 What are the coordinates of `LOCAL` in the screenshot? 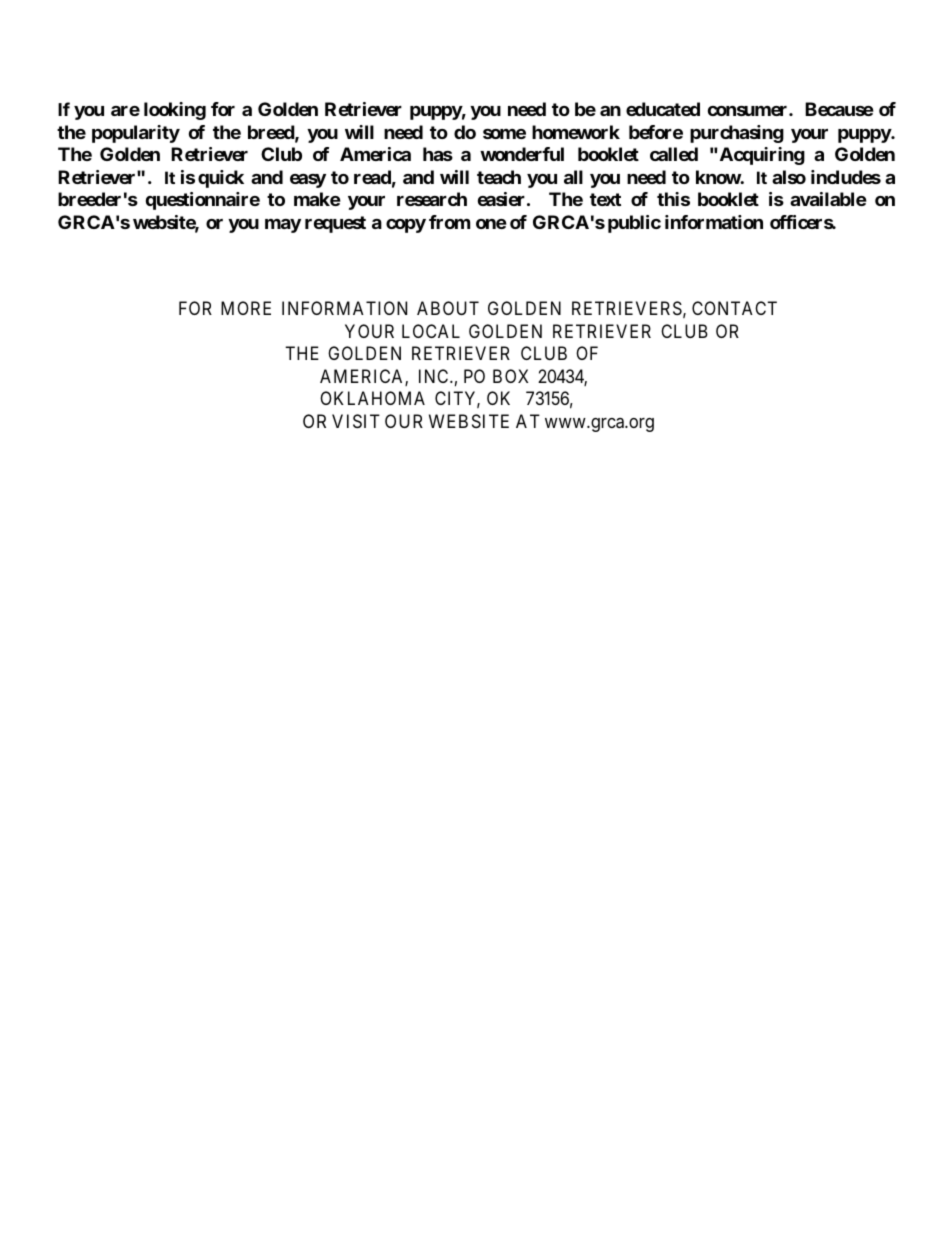 It's located at (431, 331).
